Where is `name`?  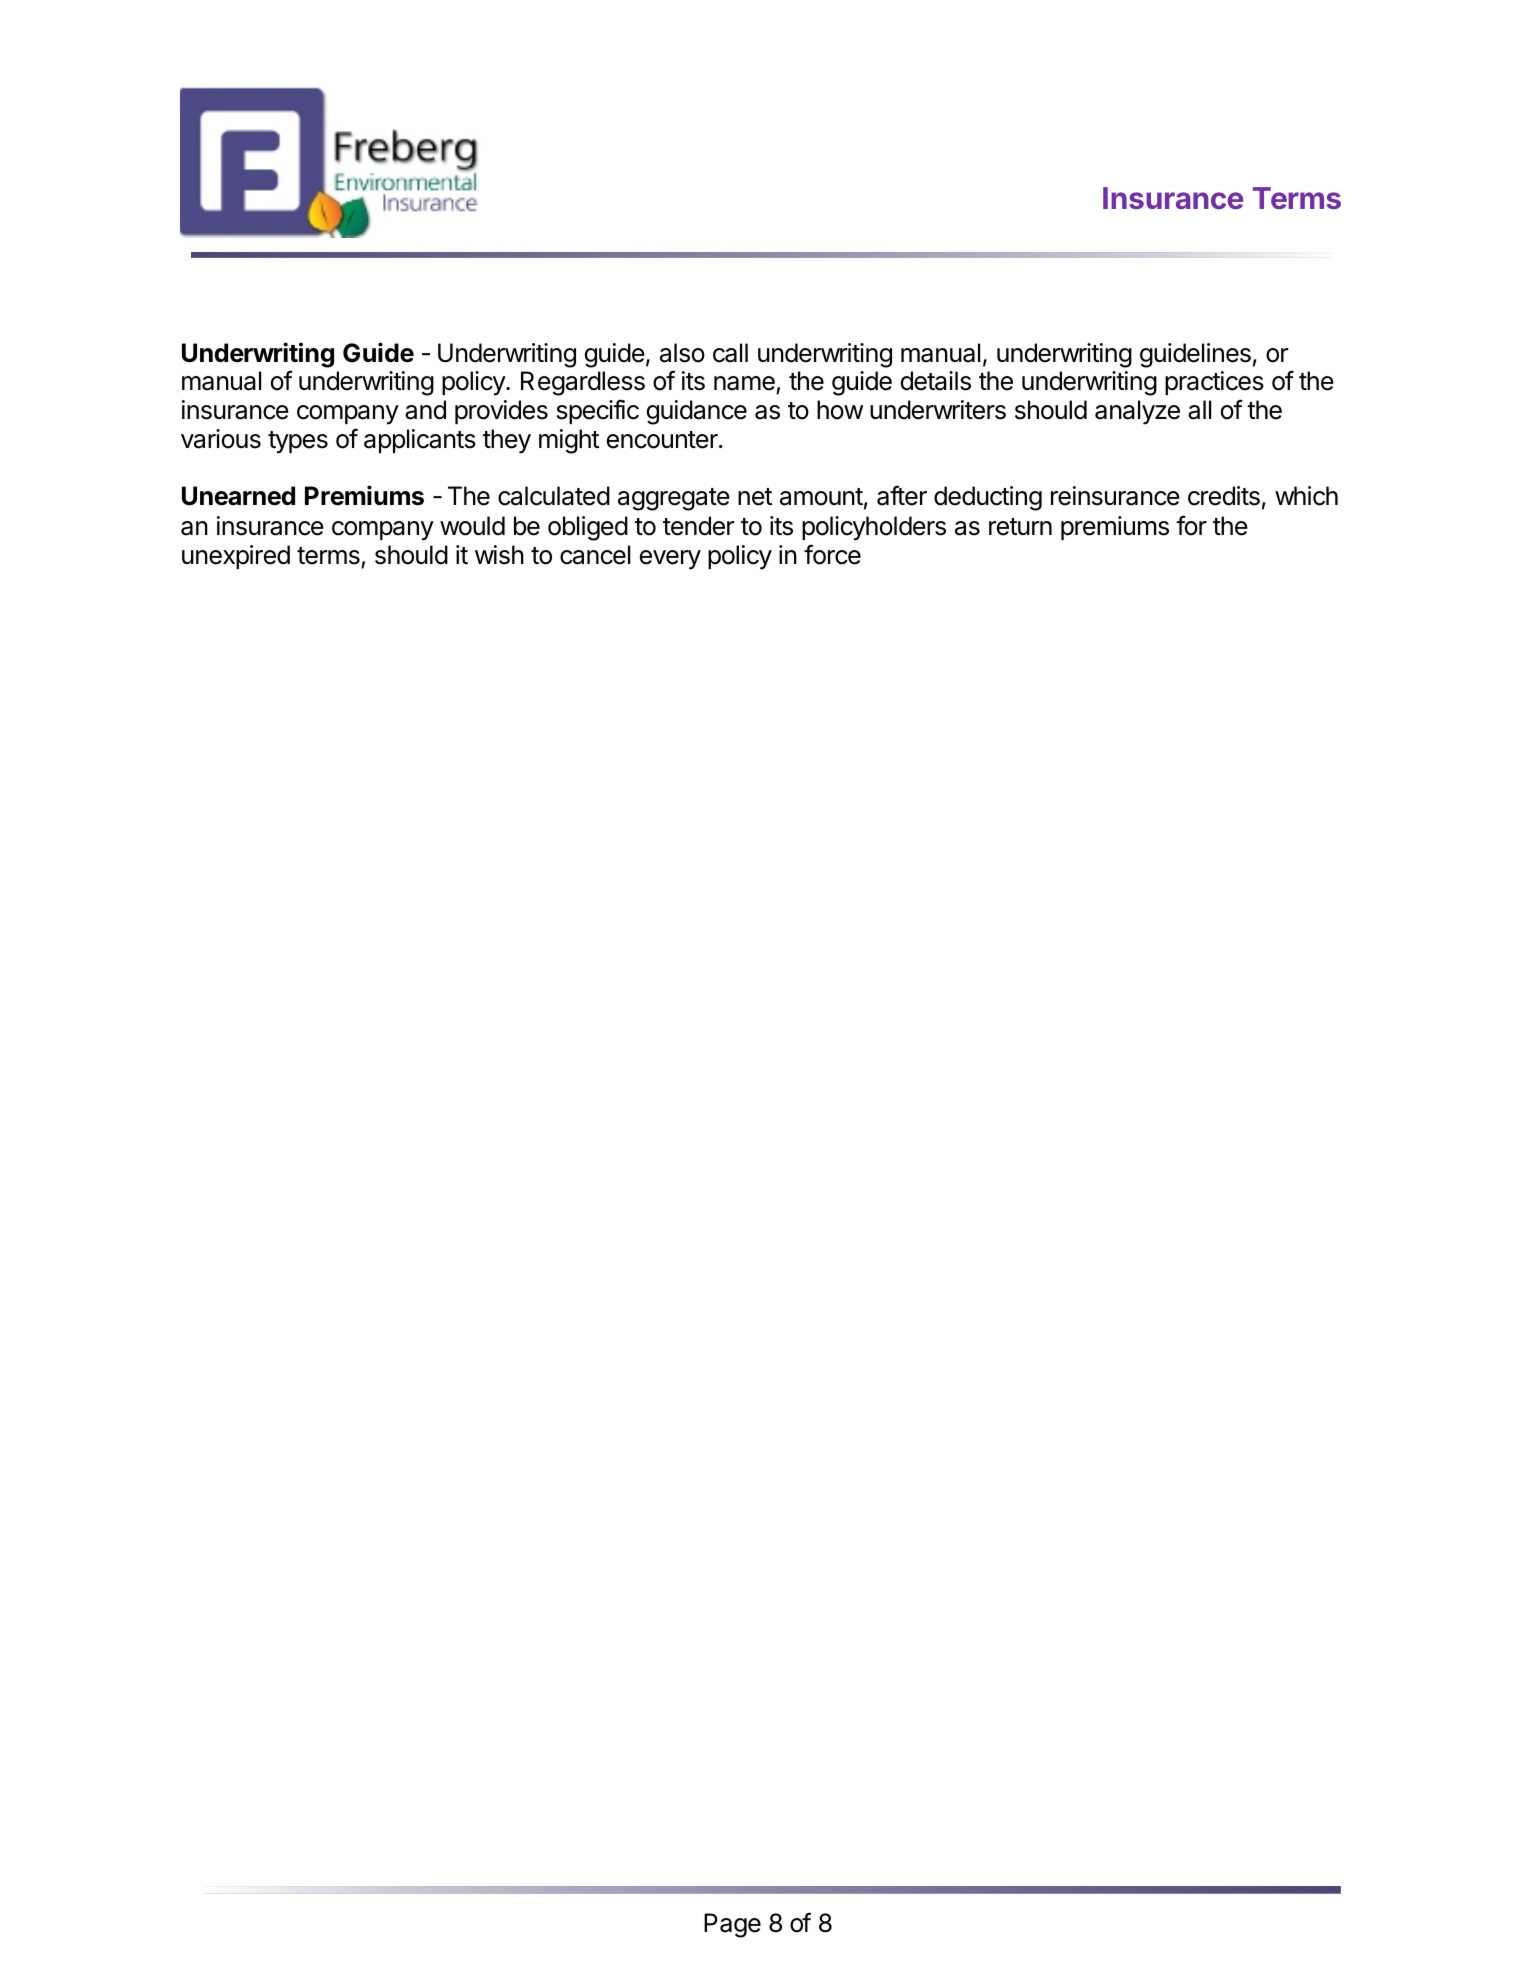
name is located at coordinates (745, 385).
